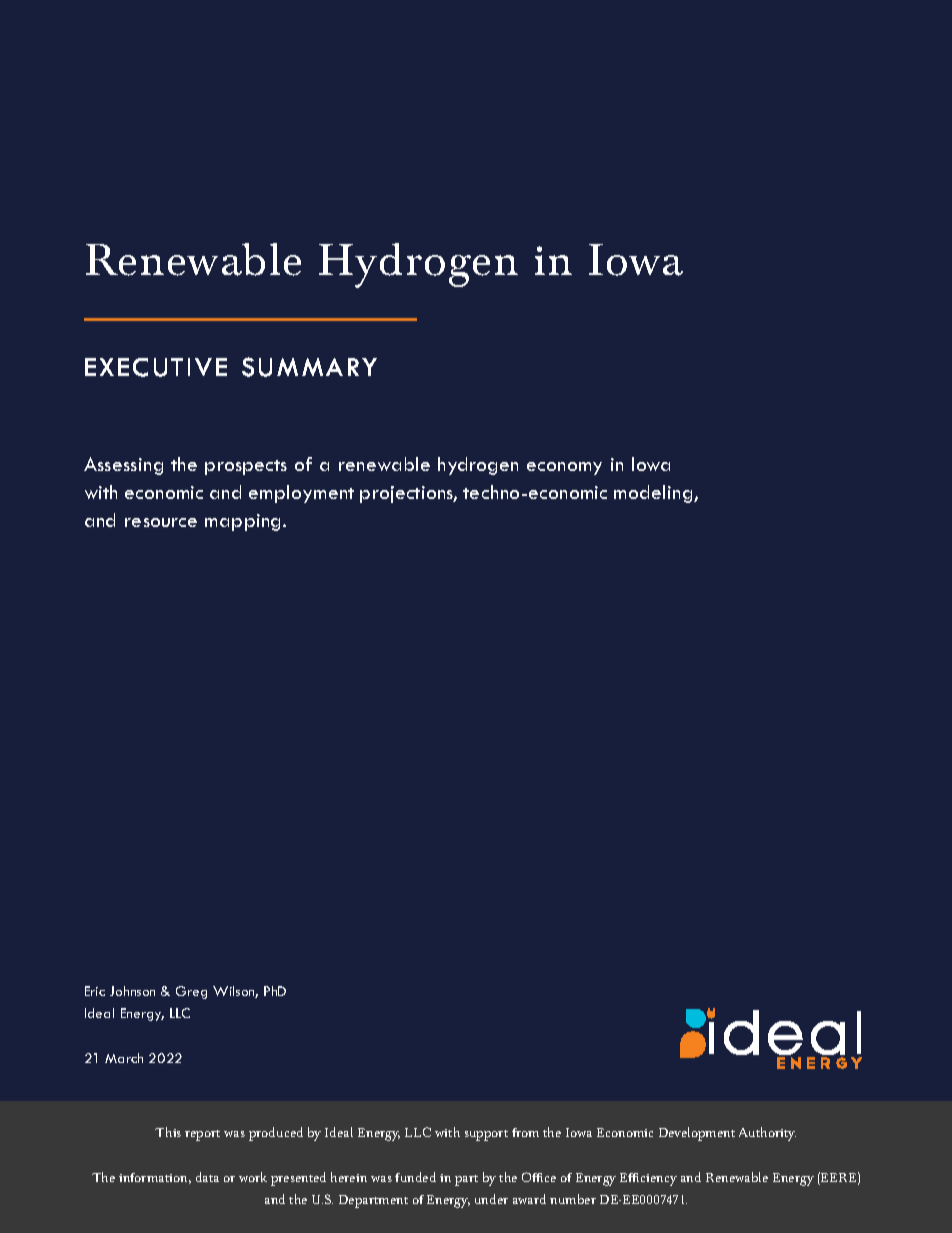 The image size is (952, 1233). Describe the element at coordinates (654, 494) in the screenshot. I see `modeling` at that location.
